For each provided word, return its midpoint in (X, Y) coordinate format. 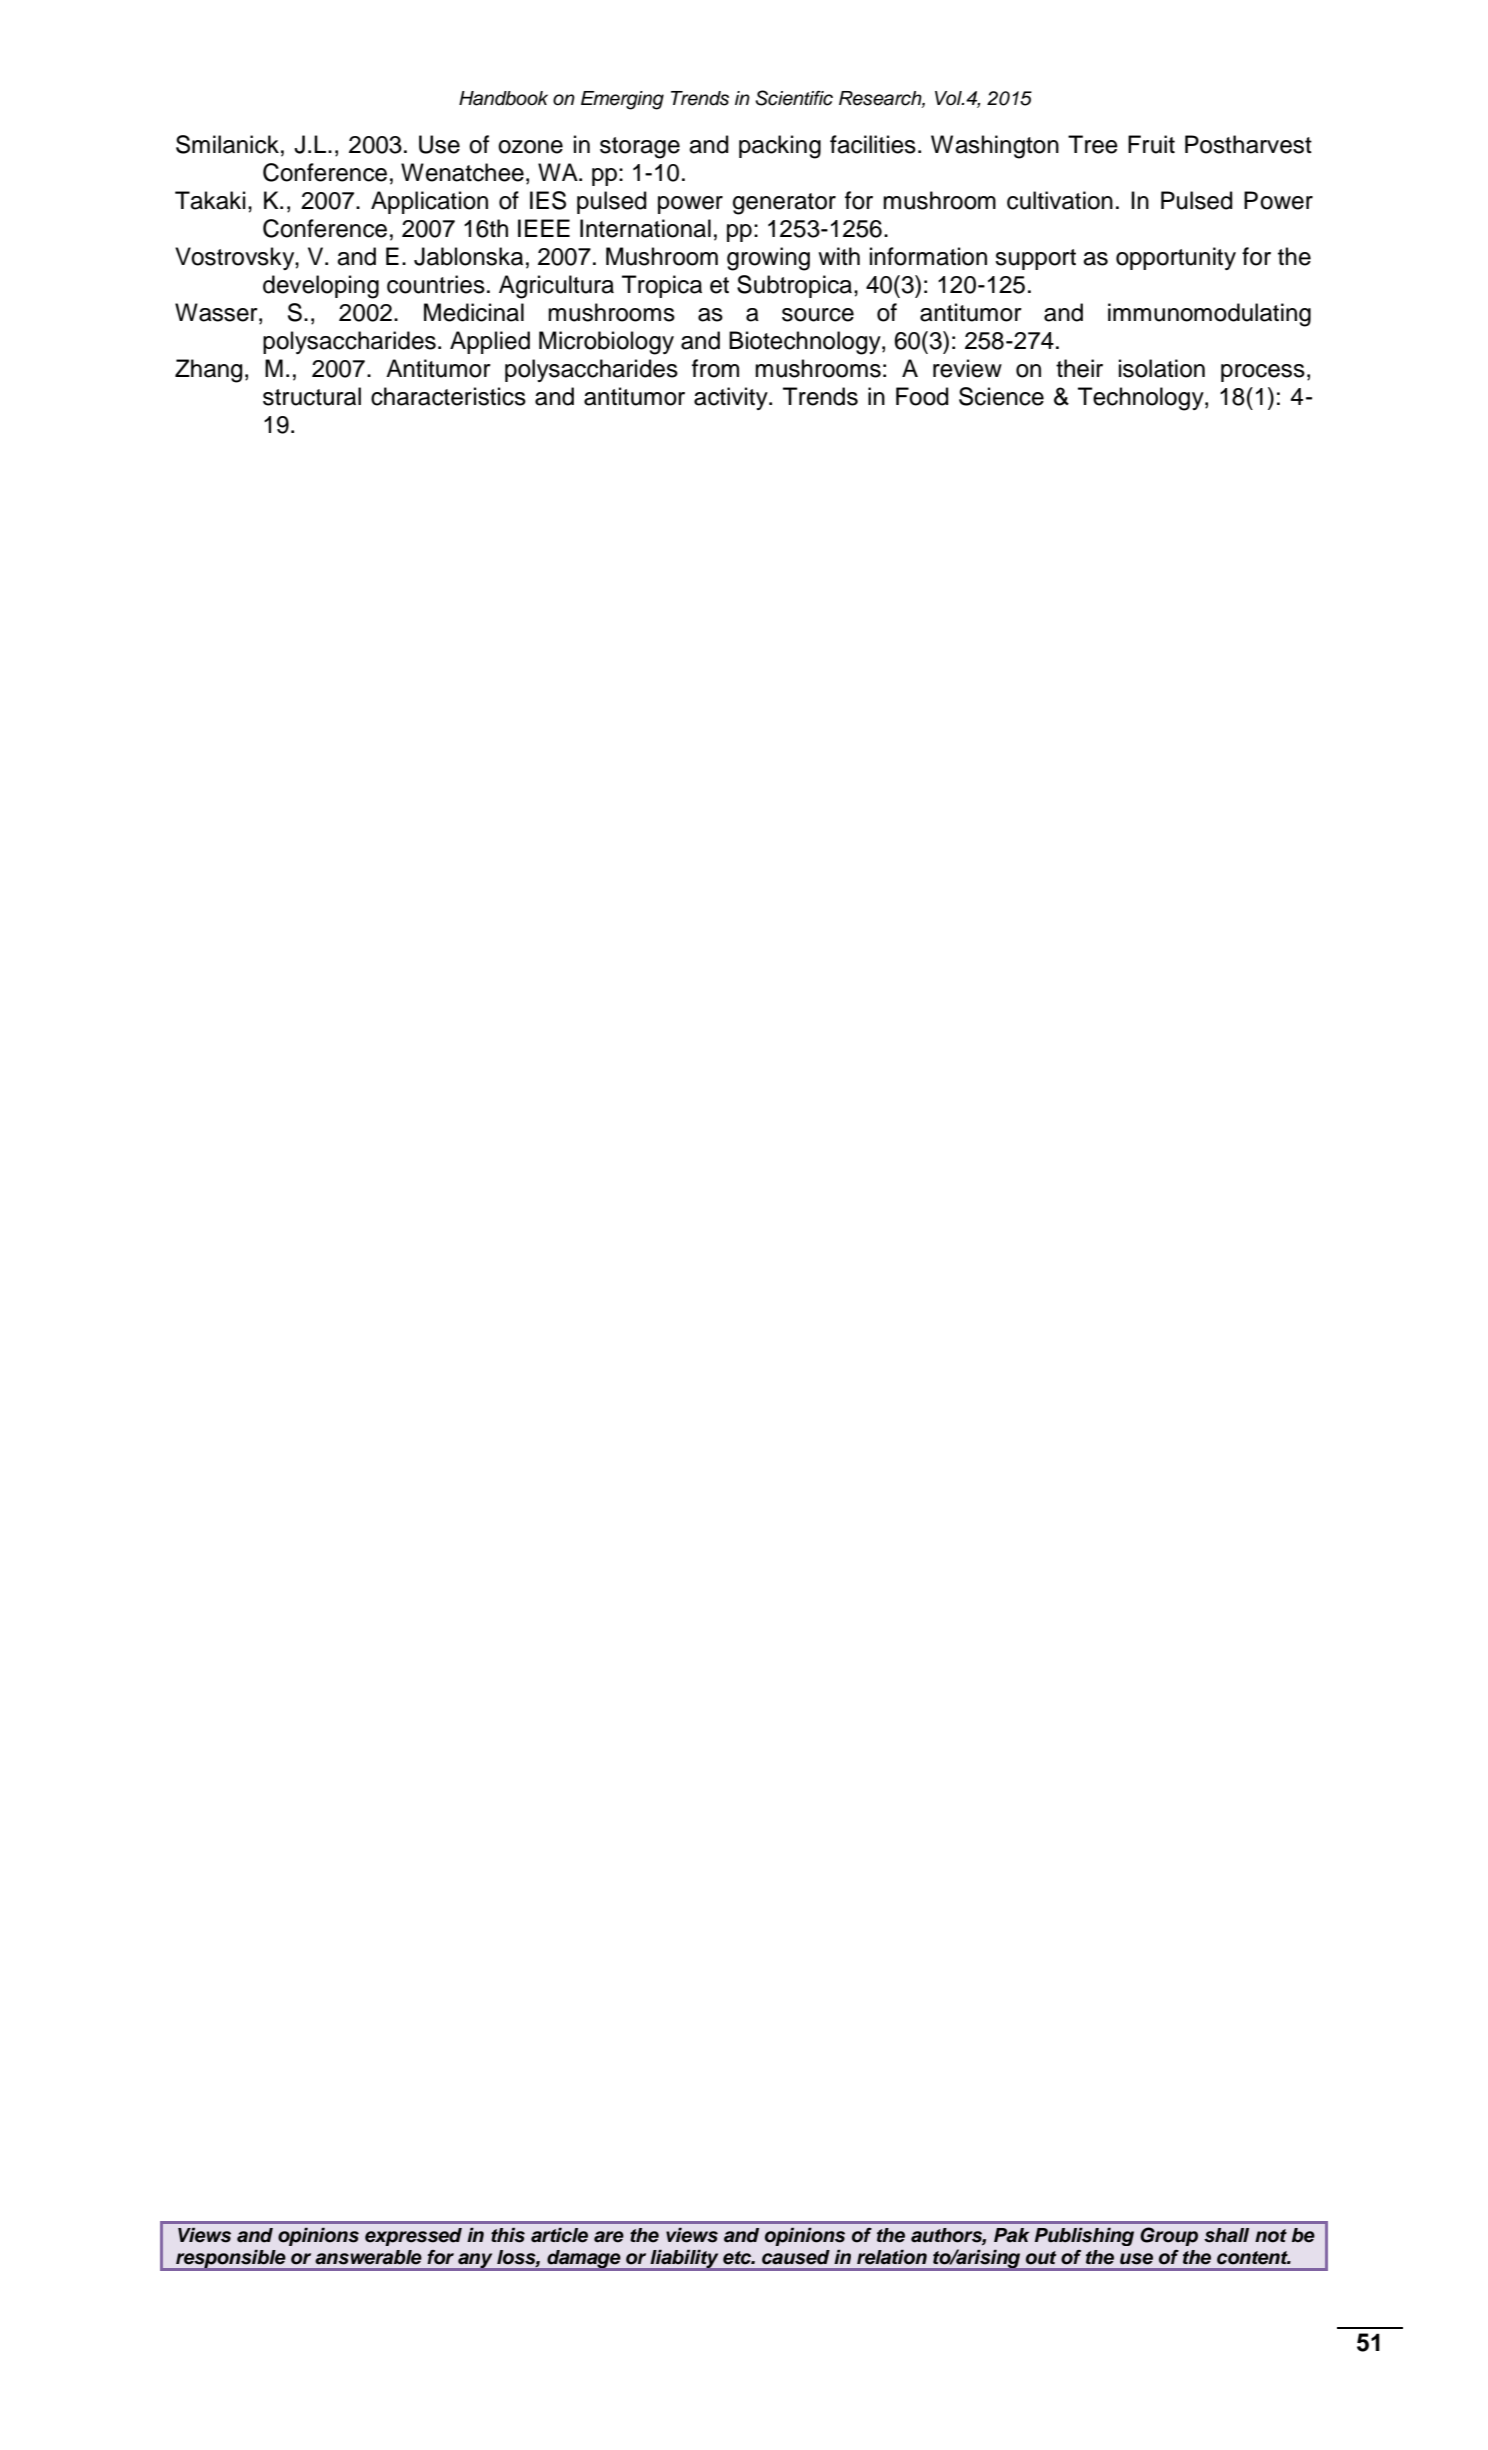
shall (1226, 2235)
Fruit (1151, 144)
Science (1001, 396)
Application (429, 202)
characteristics (448, 396)
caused (796, 2257)
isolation (1162, 368)
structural (312, 396)
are (609, 2237)
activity (732, 398)
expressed (413, 2237)
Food (922, 396)
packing (780, 147)
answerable (368, 2257)
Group (1169, 2236)
